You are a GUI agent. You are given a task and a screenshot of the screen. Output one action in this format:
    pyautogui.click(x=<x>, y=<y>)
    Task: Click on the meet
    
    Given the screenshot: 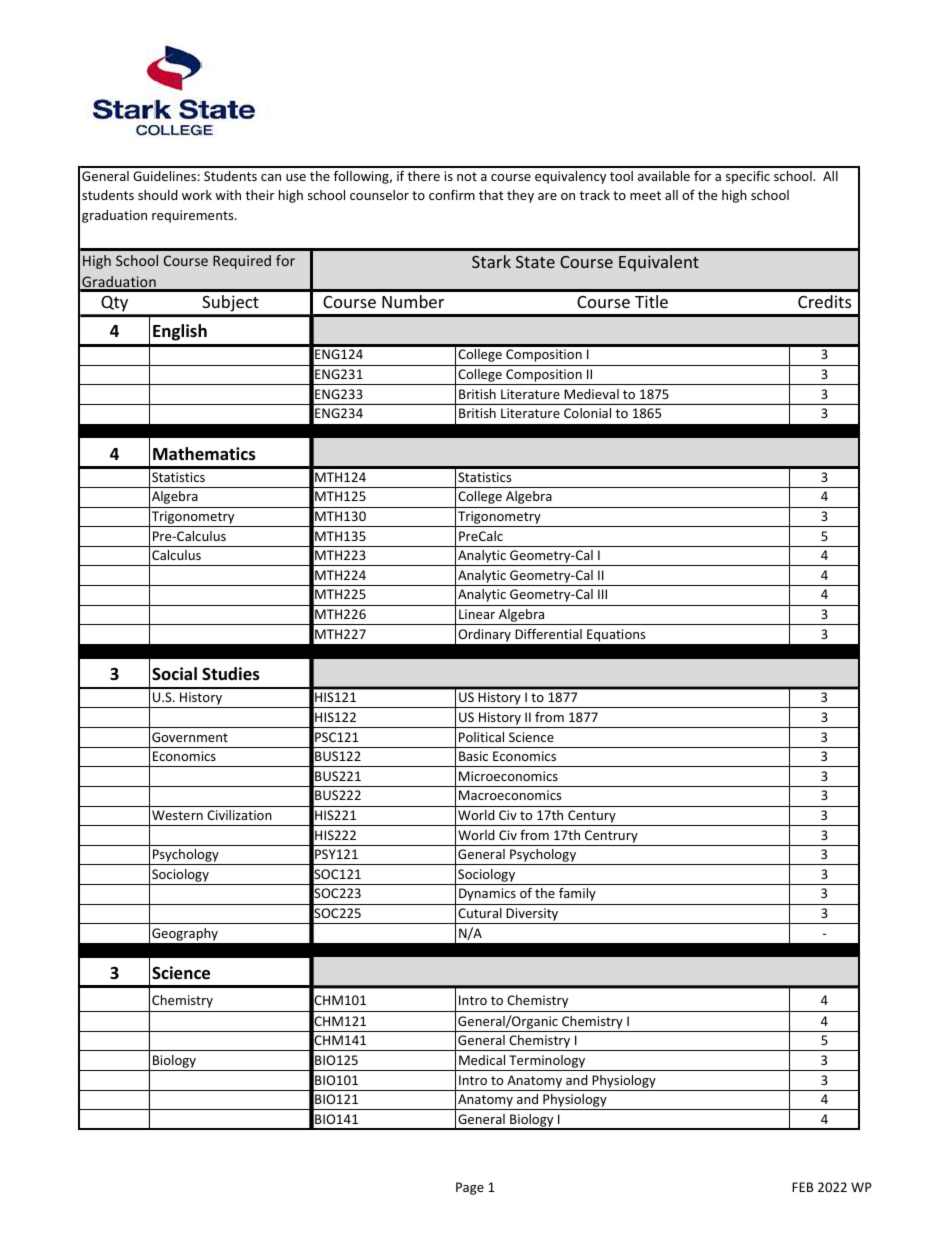 What is the action you would take?
    pyautogui.click(x=645, y=195)
